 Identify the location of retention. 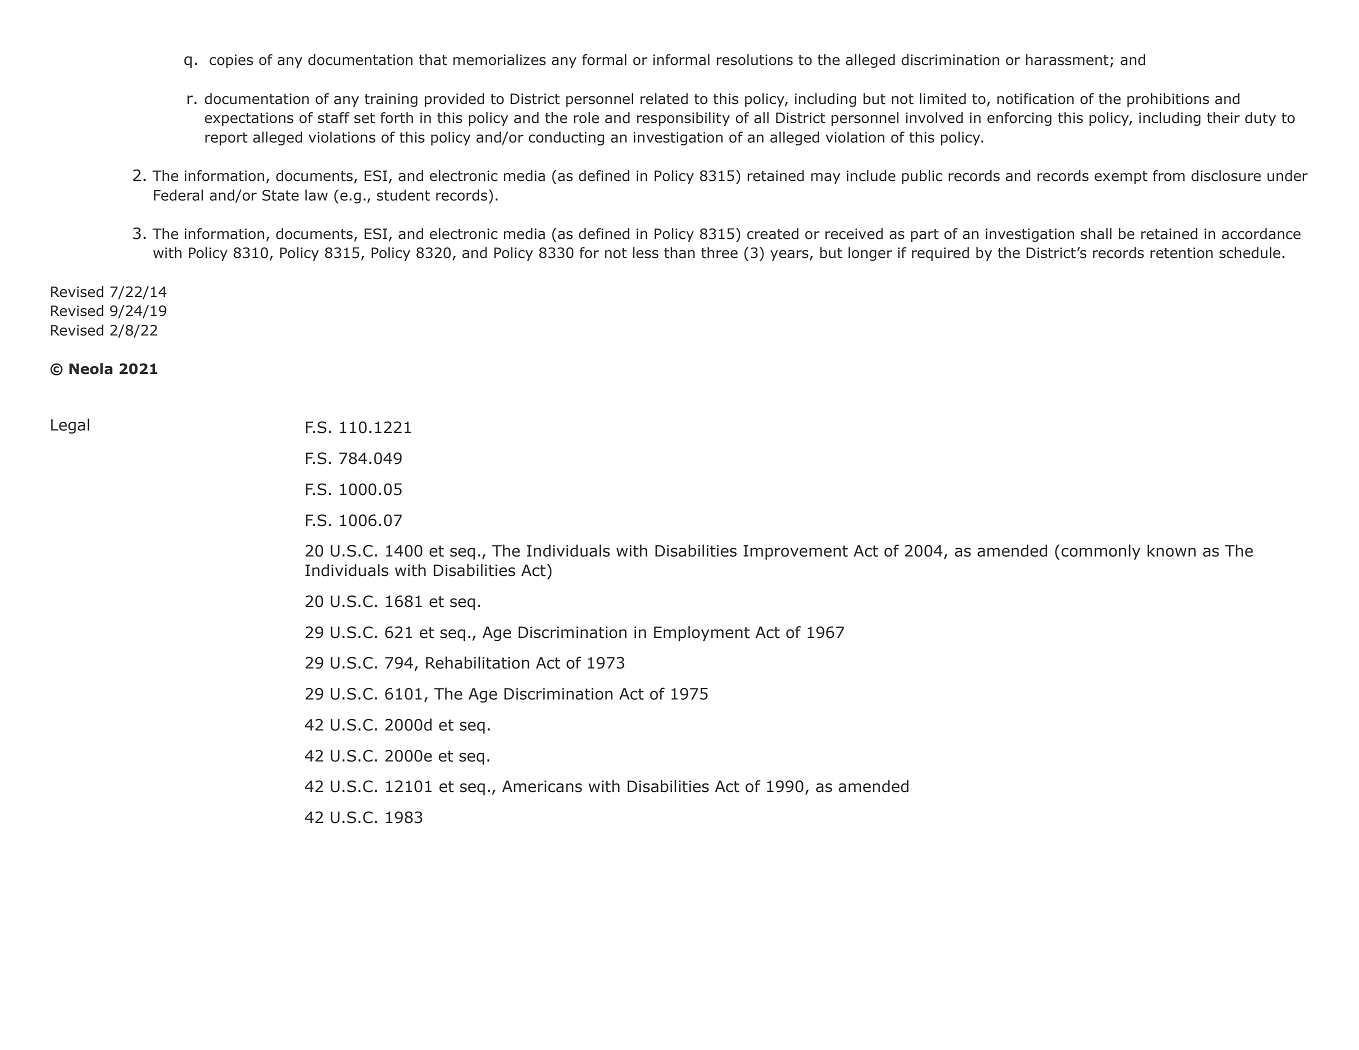
(1181, 252).
